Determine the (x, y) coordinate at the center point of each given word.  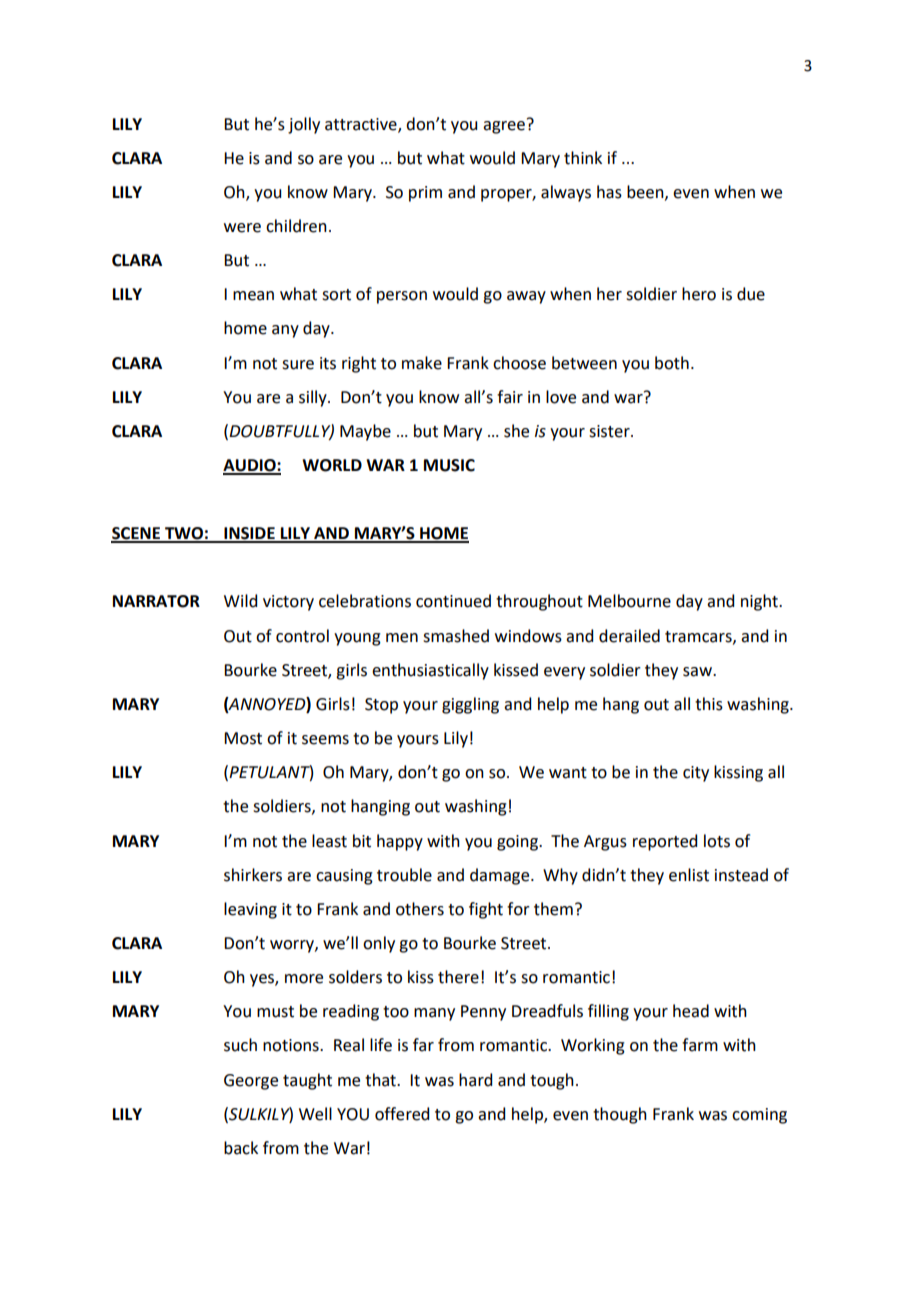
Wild (240, 601)
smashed (456, 636)
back (241, 1148)
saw (698, 672)
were (242, 228)
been (646, 192)
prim (425, 194)
